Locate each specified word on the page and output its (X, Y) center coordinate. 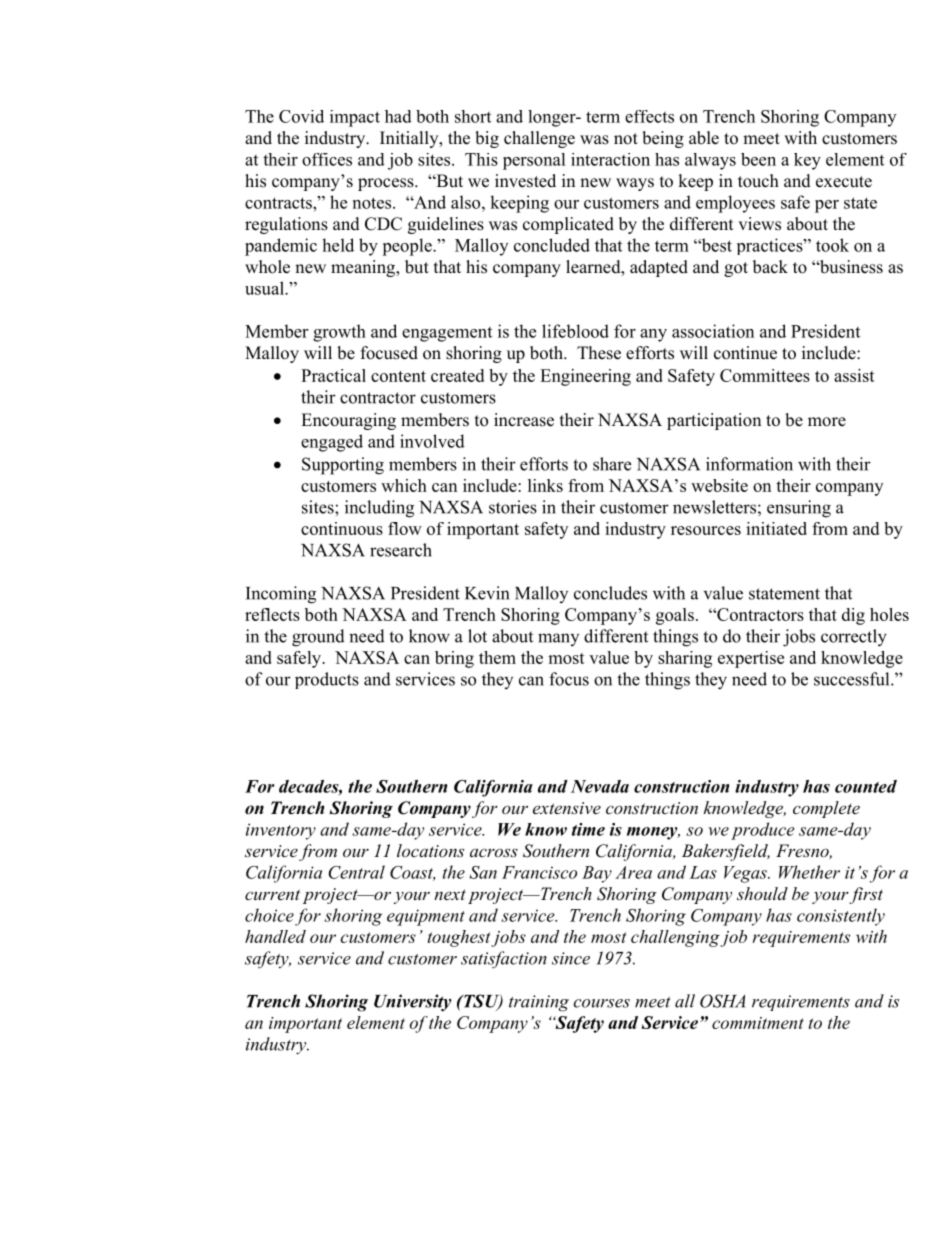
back (770, 267)
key (807, 161)
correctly (854, 638)
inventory (281, 831)
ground (318, 638)
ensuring (799, 509)
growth (339, 333)
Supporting (343, 466)
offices (327, 159)
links (545, 485)
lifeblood (575, 331)
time (588, 829)
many (558, 639)
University (413, 1003)
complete (826, 809)
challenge (539, 139)
